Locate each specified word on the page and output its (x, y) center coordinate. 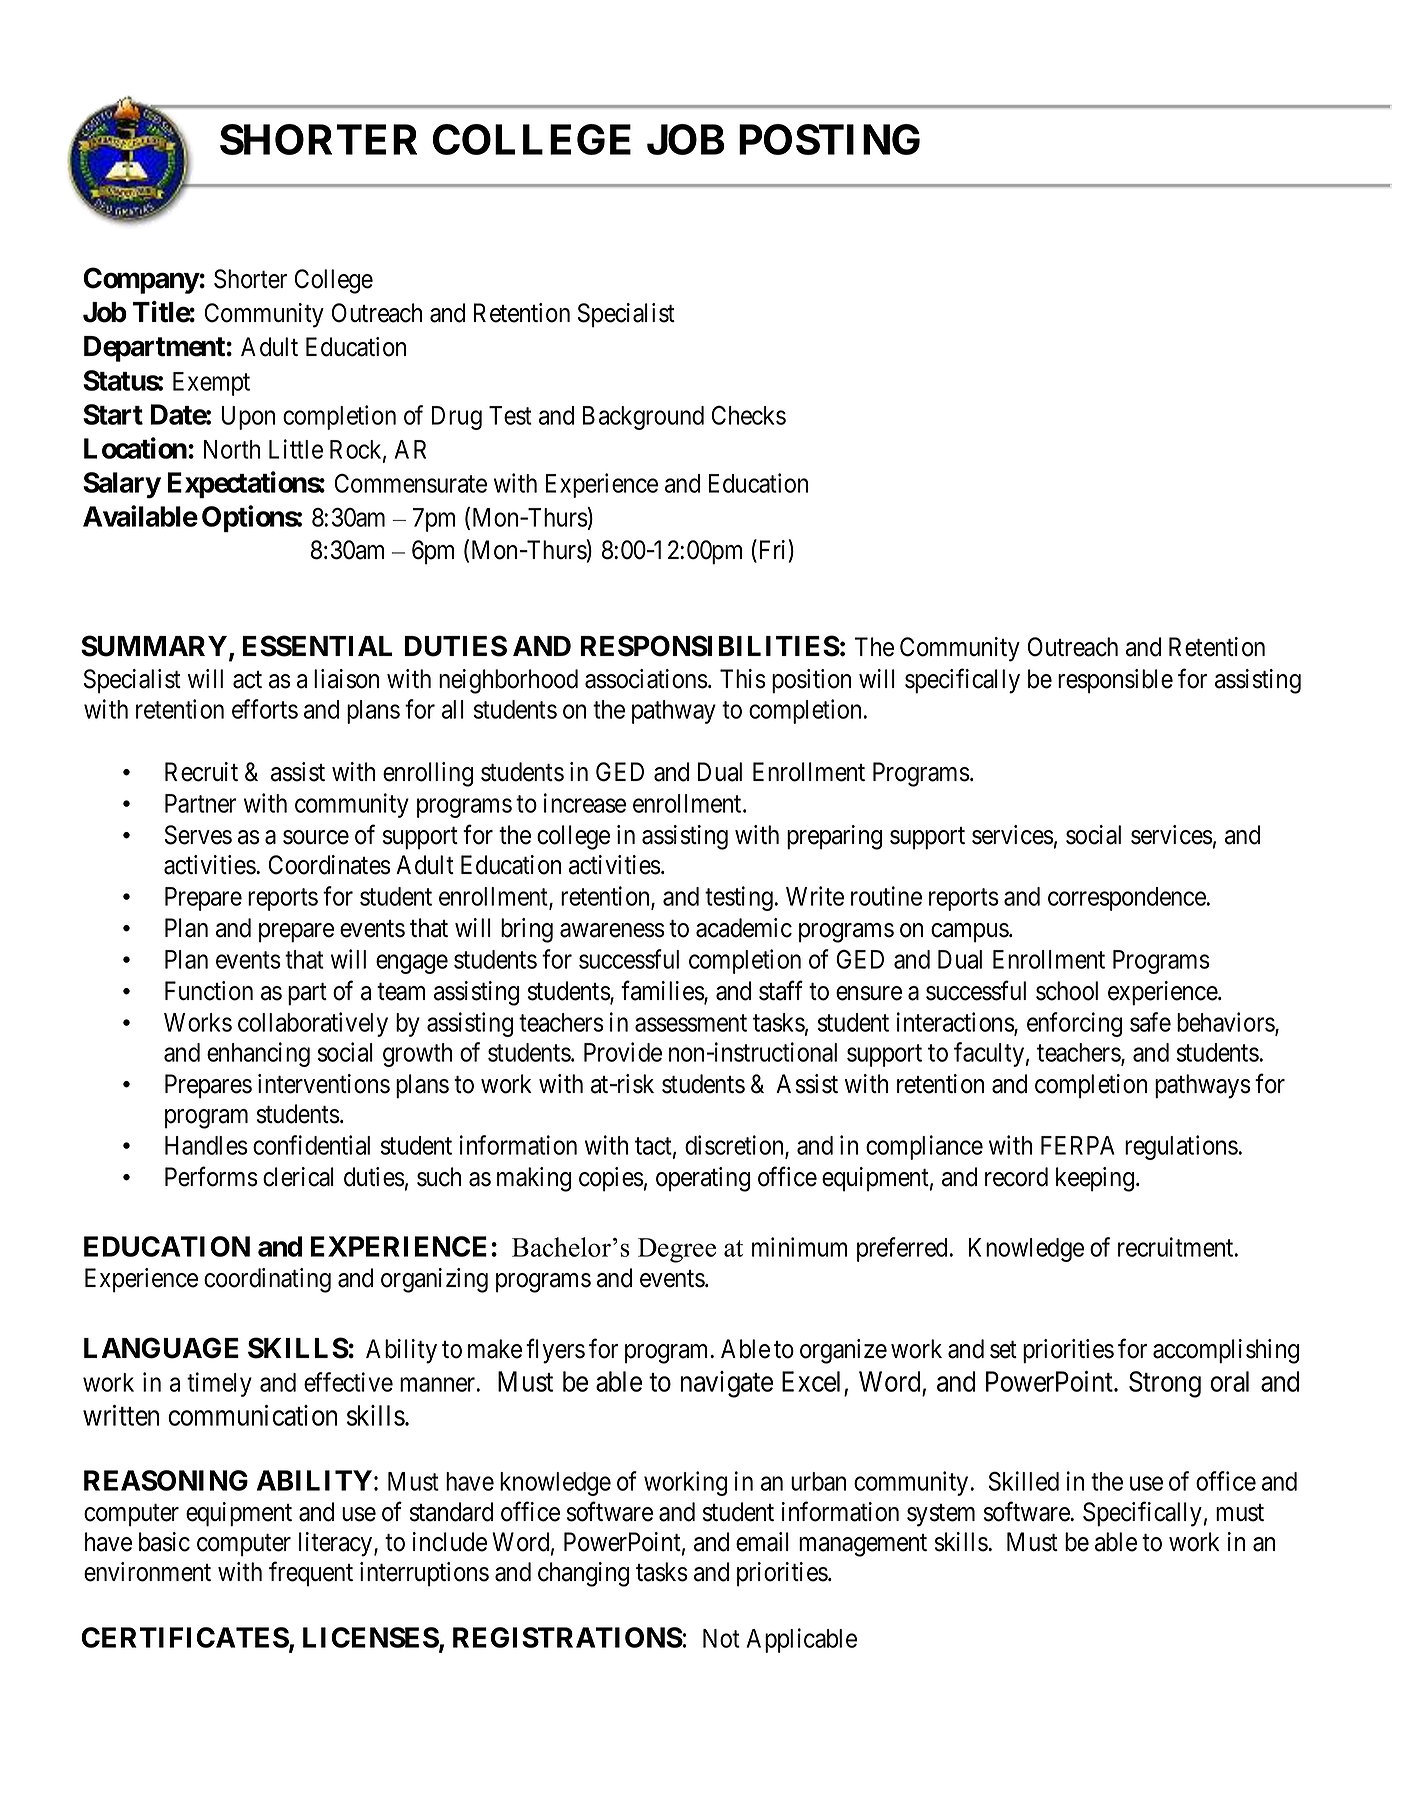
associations (646, 679)
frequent (311, 1574)
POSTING (829, 139)
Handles (206, 1145)
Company (141, 280)
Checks (749, 415)
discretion (735, 1146)
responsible (1115, 681)
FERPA (1078, 1145)
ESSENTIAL (317, 646)
